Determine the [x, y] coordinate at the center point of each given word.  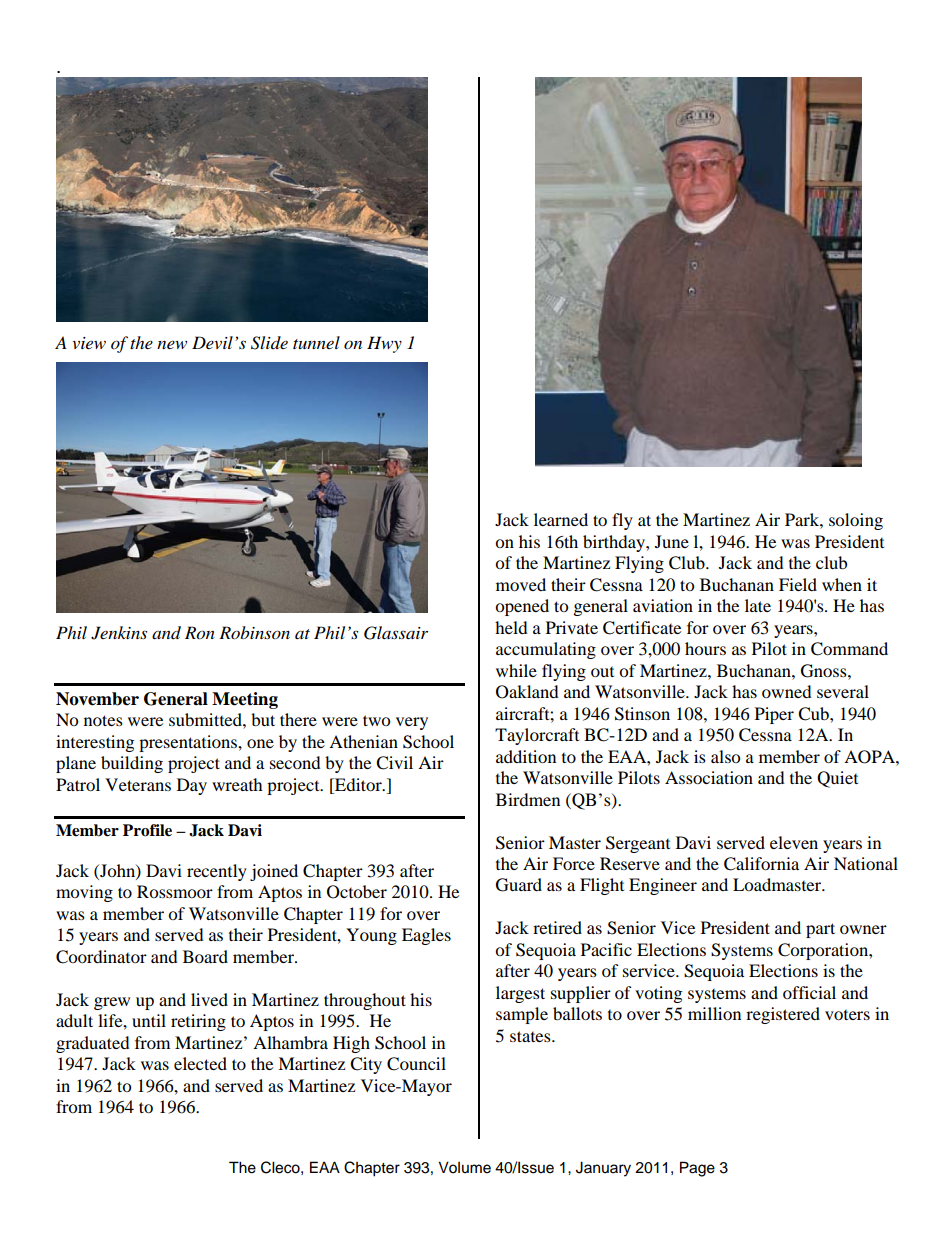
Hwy [384, 344]
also [725, 756]
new [172, 344]
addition [526, 756]
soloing [856, 521]
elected [200, 1063]
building [132, 764]
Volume [464, 1167]
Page [697, 1169]
